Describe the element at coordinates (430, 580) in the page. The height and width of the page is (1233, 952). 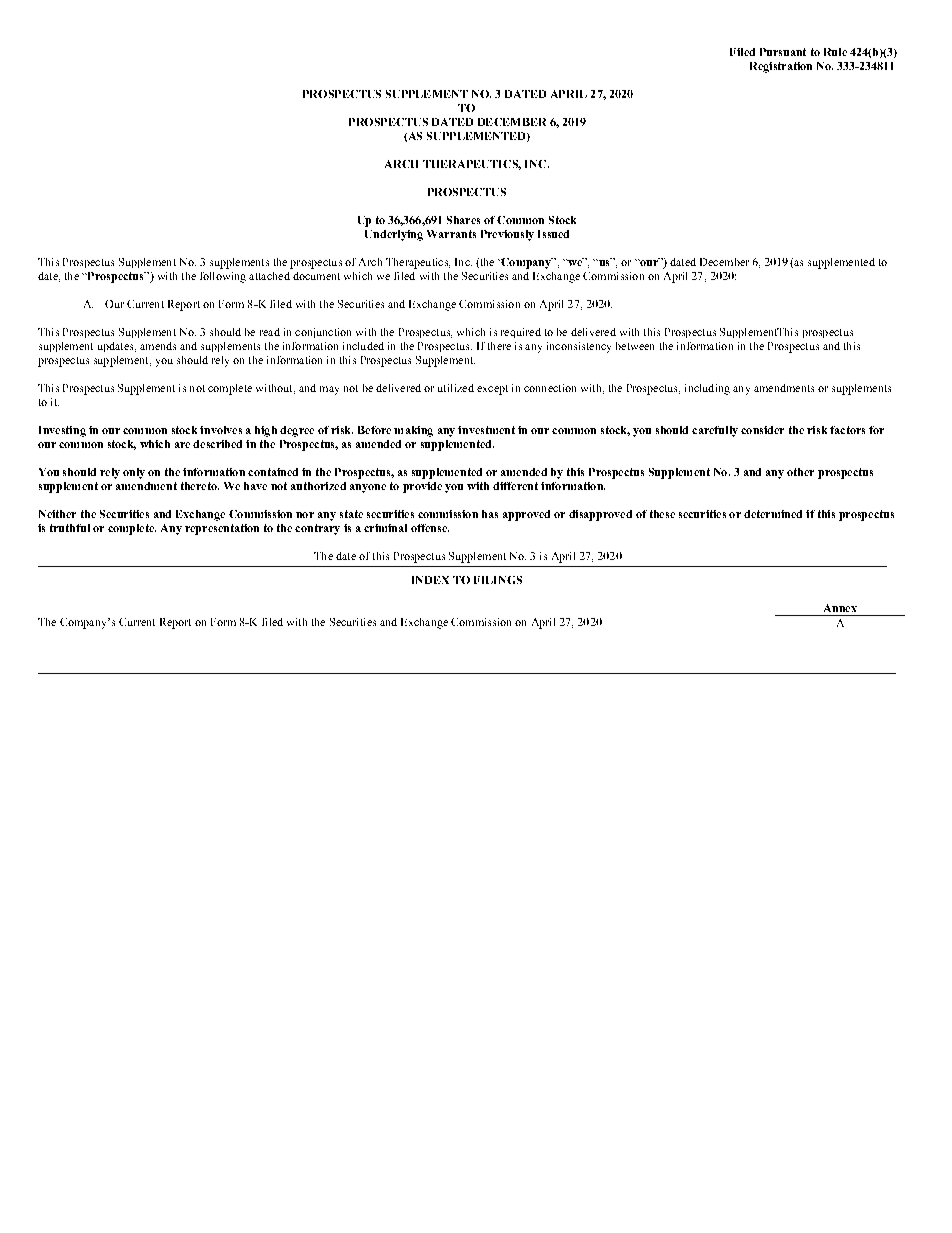
I see `INDEX` at that location.
